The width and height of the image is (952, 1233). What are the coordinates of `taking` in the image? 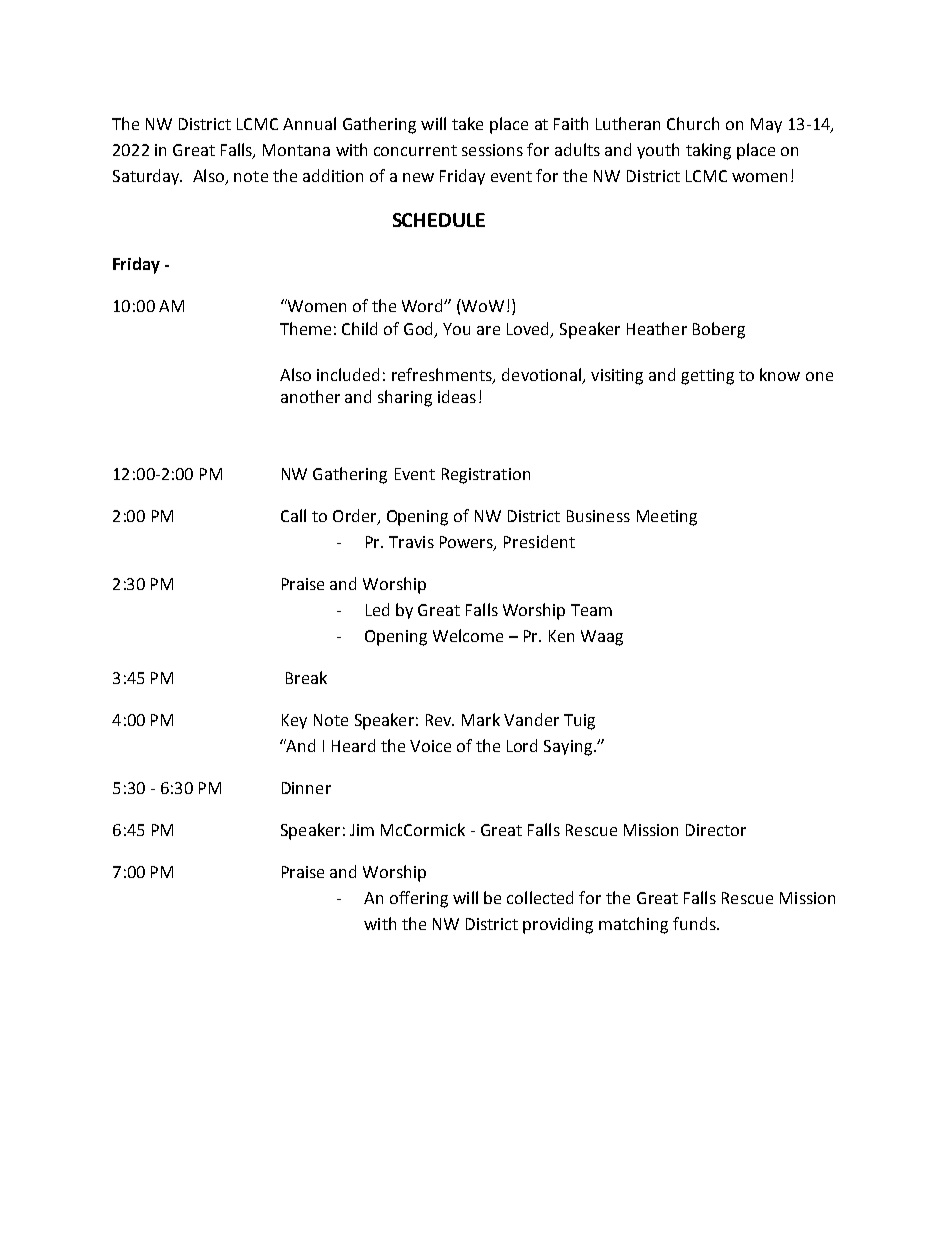 It's located at (708, 151).
